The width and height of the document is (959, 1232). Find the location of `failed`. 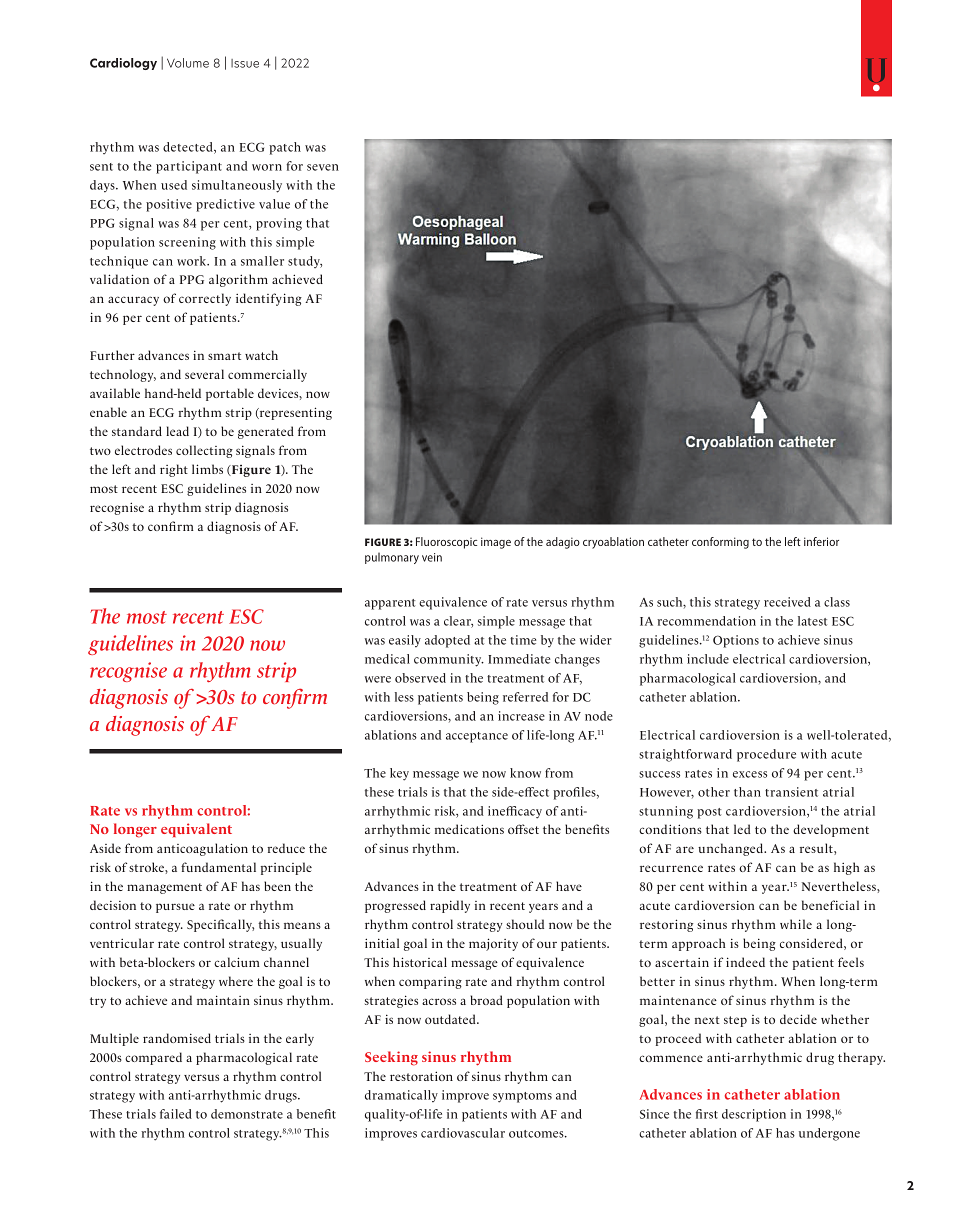

failed is located at coordinates (176, 1114).
